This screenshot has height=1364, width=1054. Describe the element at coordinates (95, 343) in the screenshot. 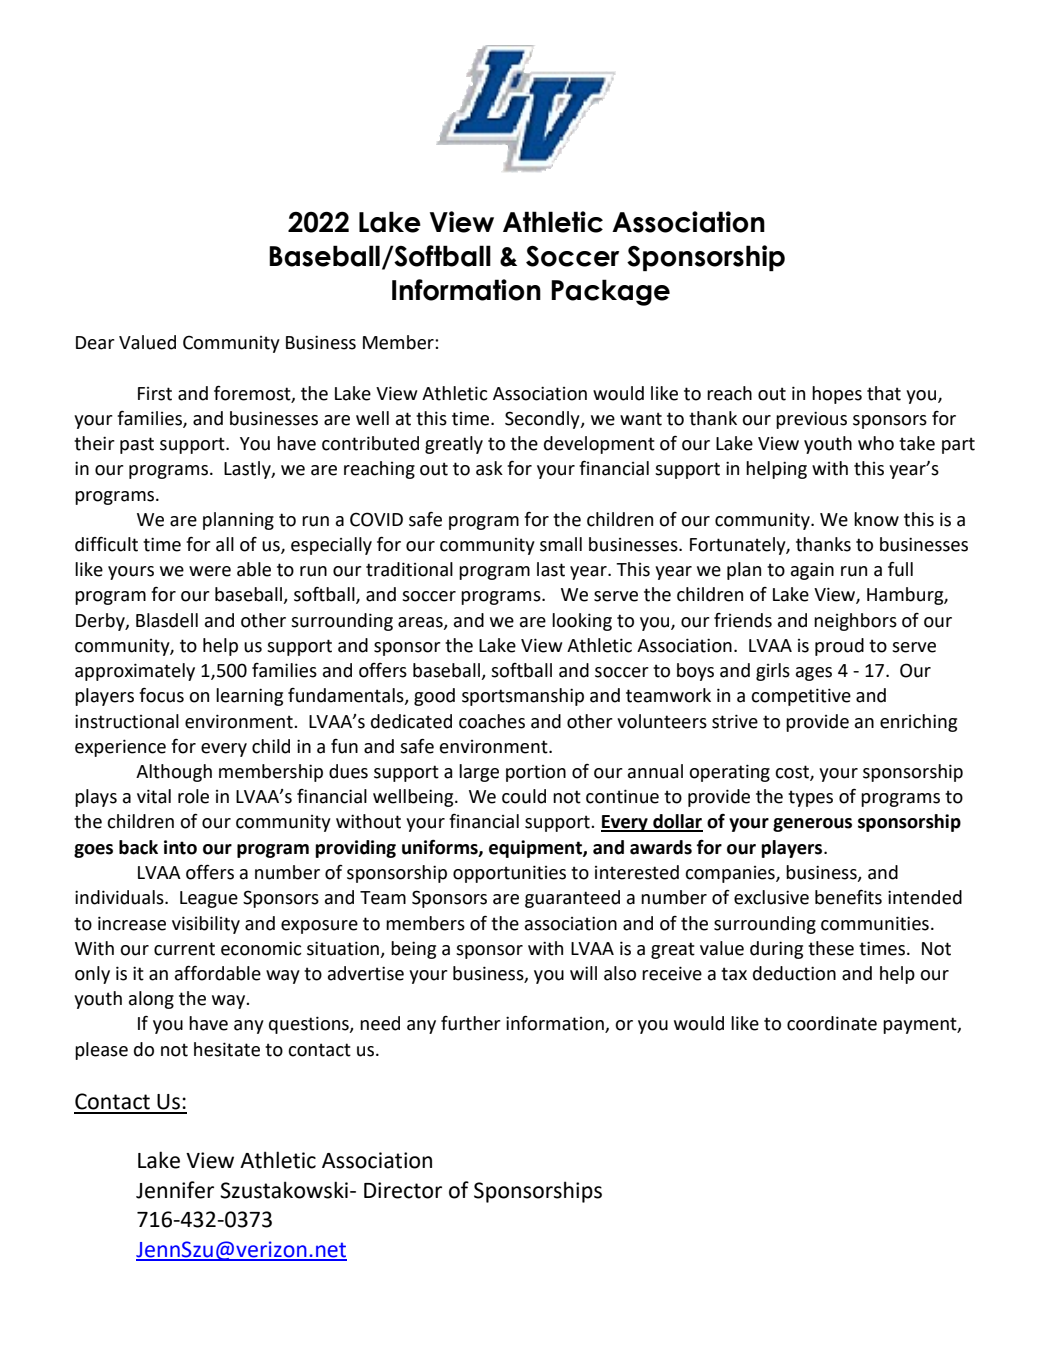

I see `Dear` at that location.
